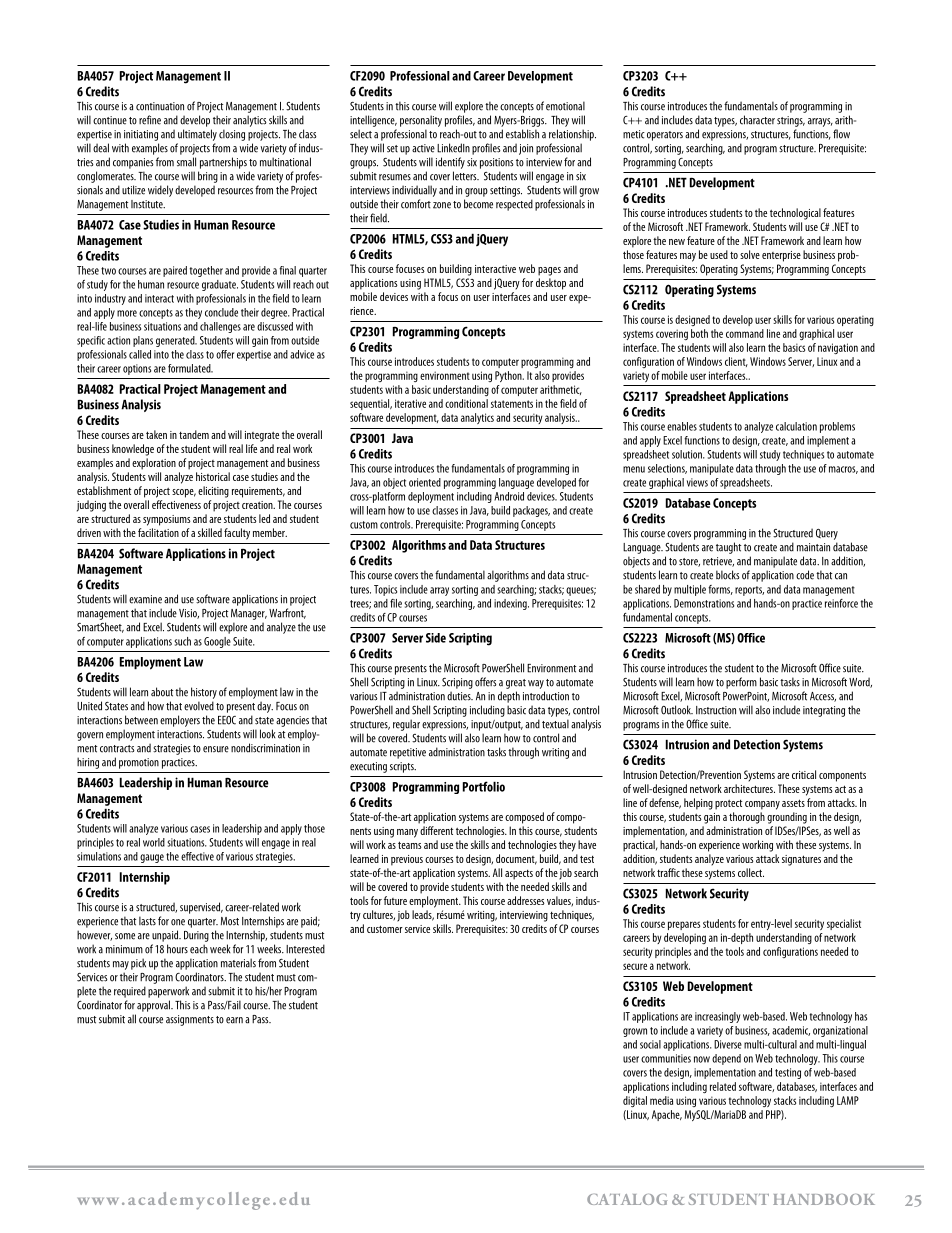 This screenshot has height=1233, width=952. Describe the element at coordinates (741, 683) in the screenshot. I see `perform` at that location.
